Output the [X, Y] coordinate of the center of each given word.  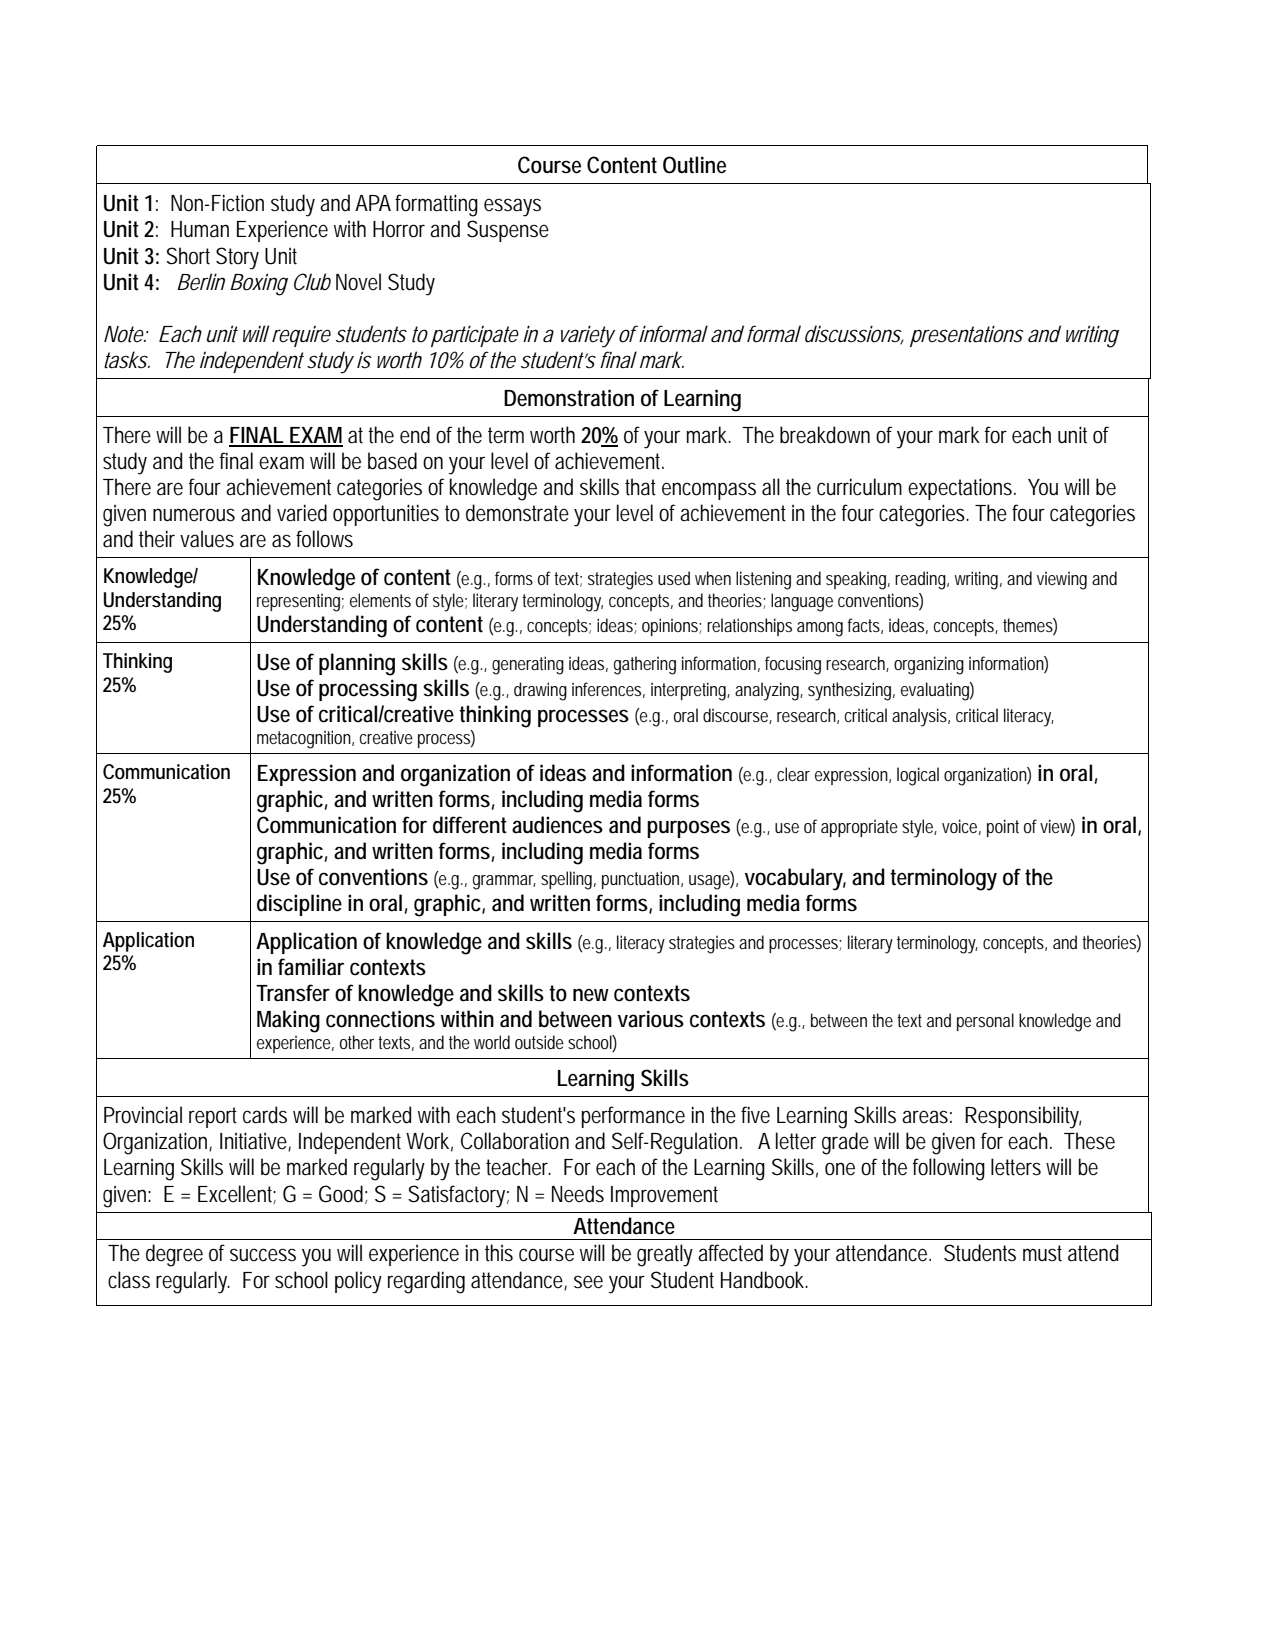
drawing [540, 691]
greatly [665, 1255]
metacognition [305, 739]
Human [200, 229]
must [1042, 1253]
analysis [920, 717]
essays [512, 207]
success [263, 1255]
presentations [967, 336]
